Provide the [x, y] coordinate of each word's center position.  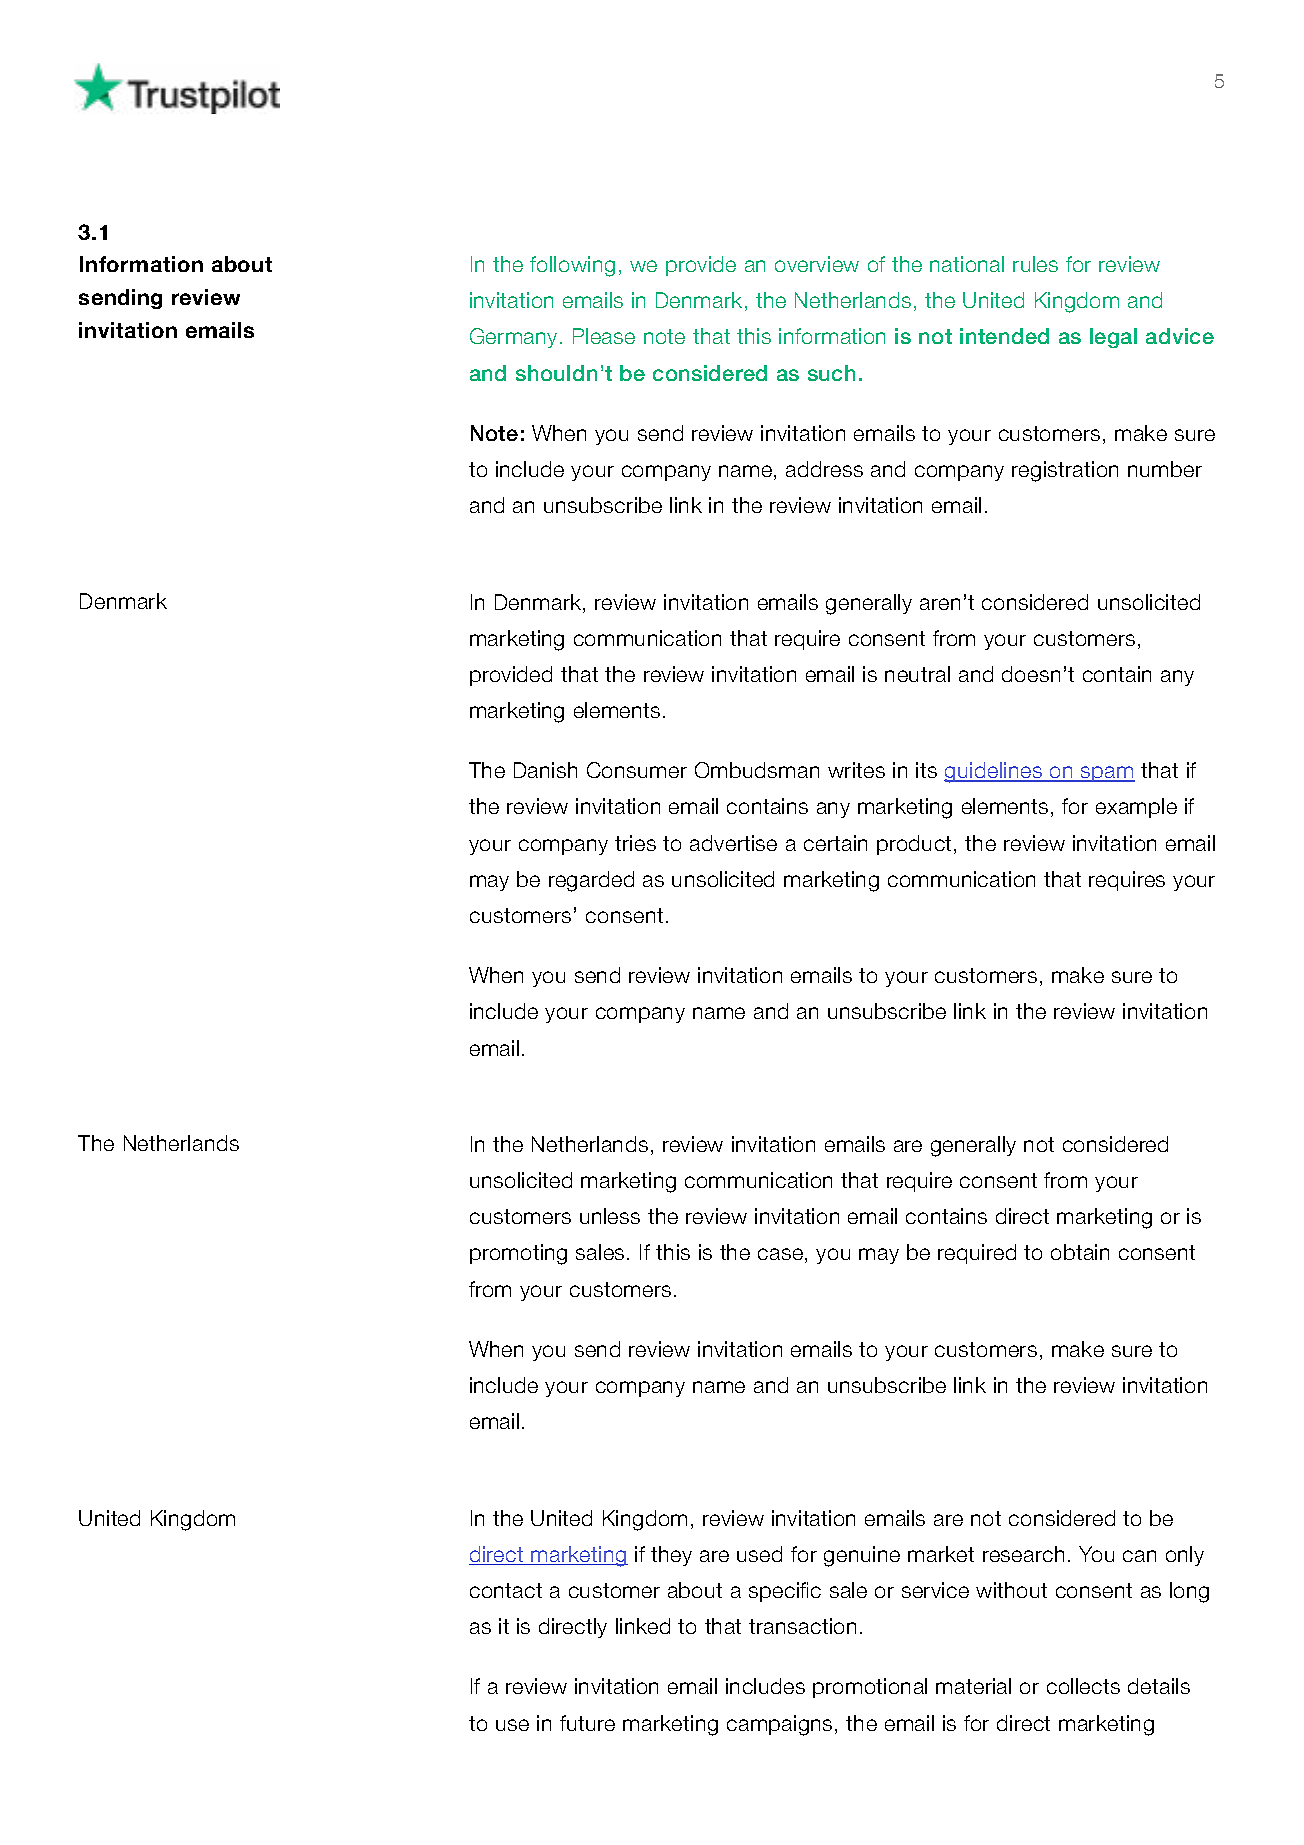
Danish [545, 770]
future [587, 1723]
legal [1113, 338]
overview [817, 264]
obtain [1080, 1252]
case [780, 1254]
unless [610, 1216]
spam [1107, 774]
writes [856, 770]
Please [604, 336]
